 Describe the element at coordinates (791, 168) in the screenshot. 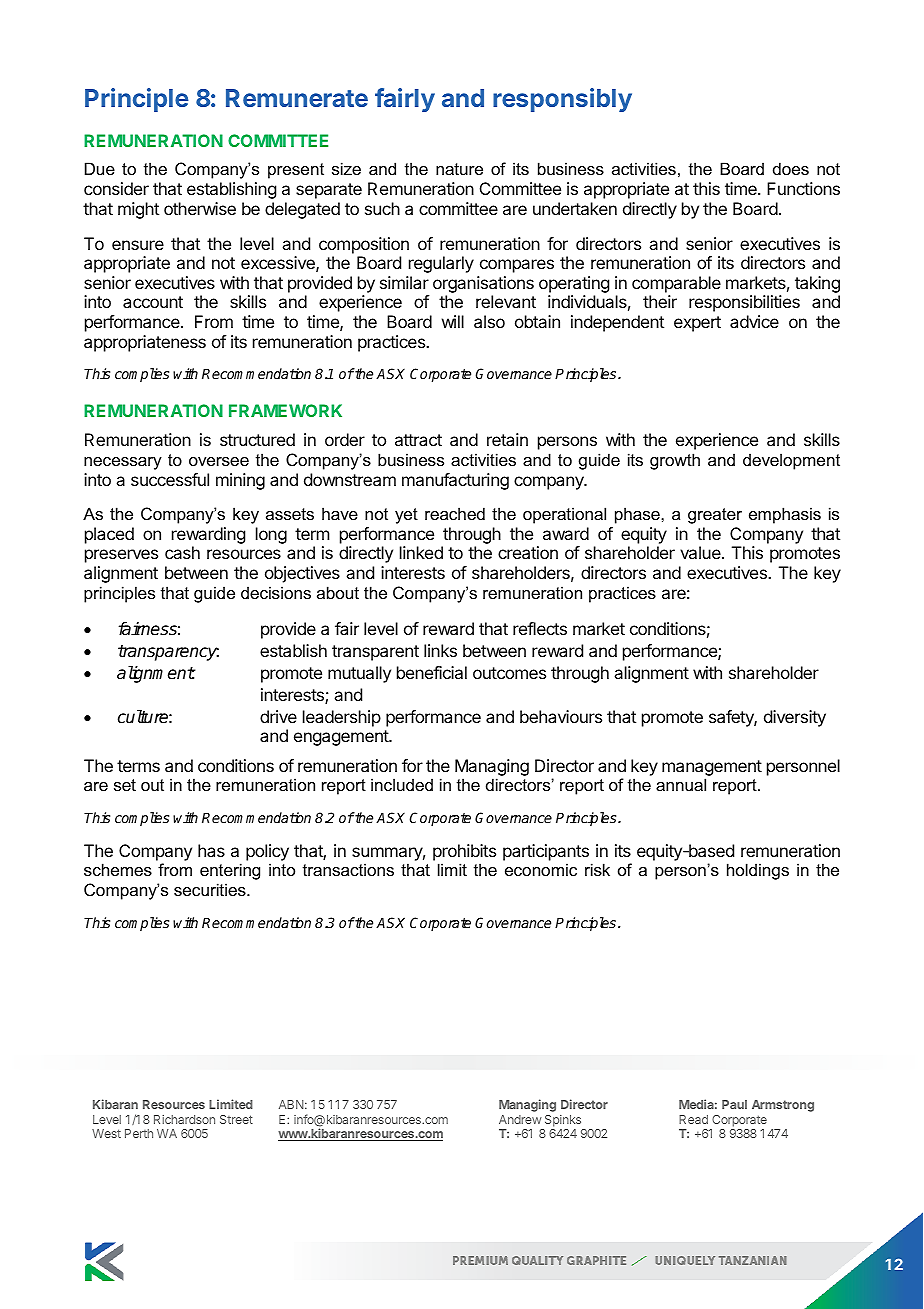

I see `does` at that location.
